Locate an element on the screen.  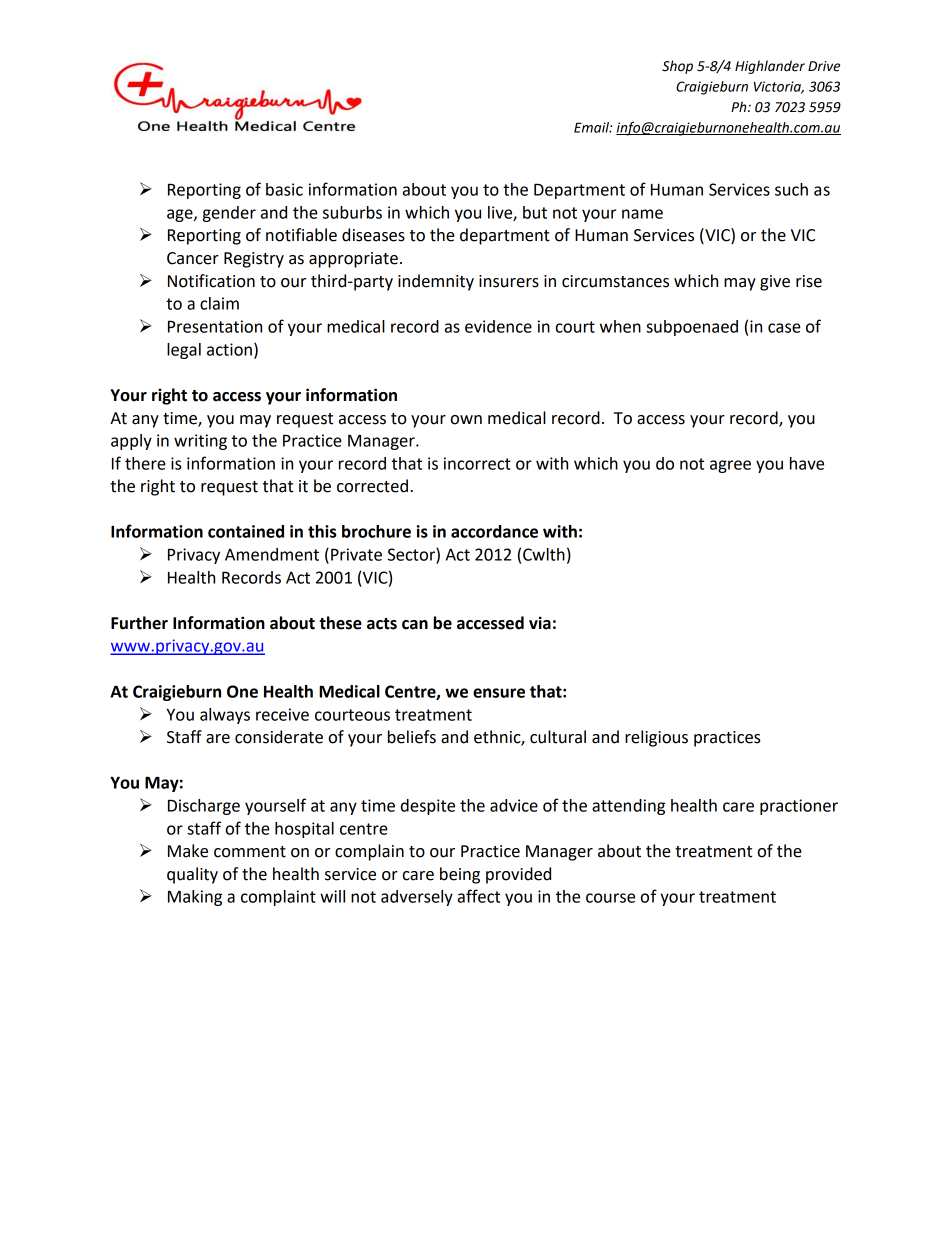
Further is located at coordinates (139, 623).
